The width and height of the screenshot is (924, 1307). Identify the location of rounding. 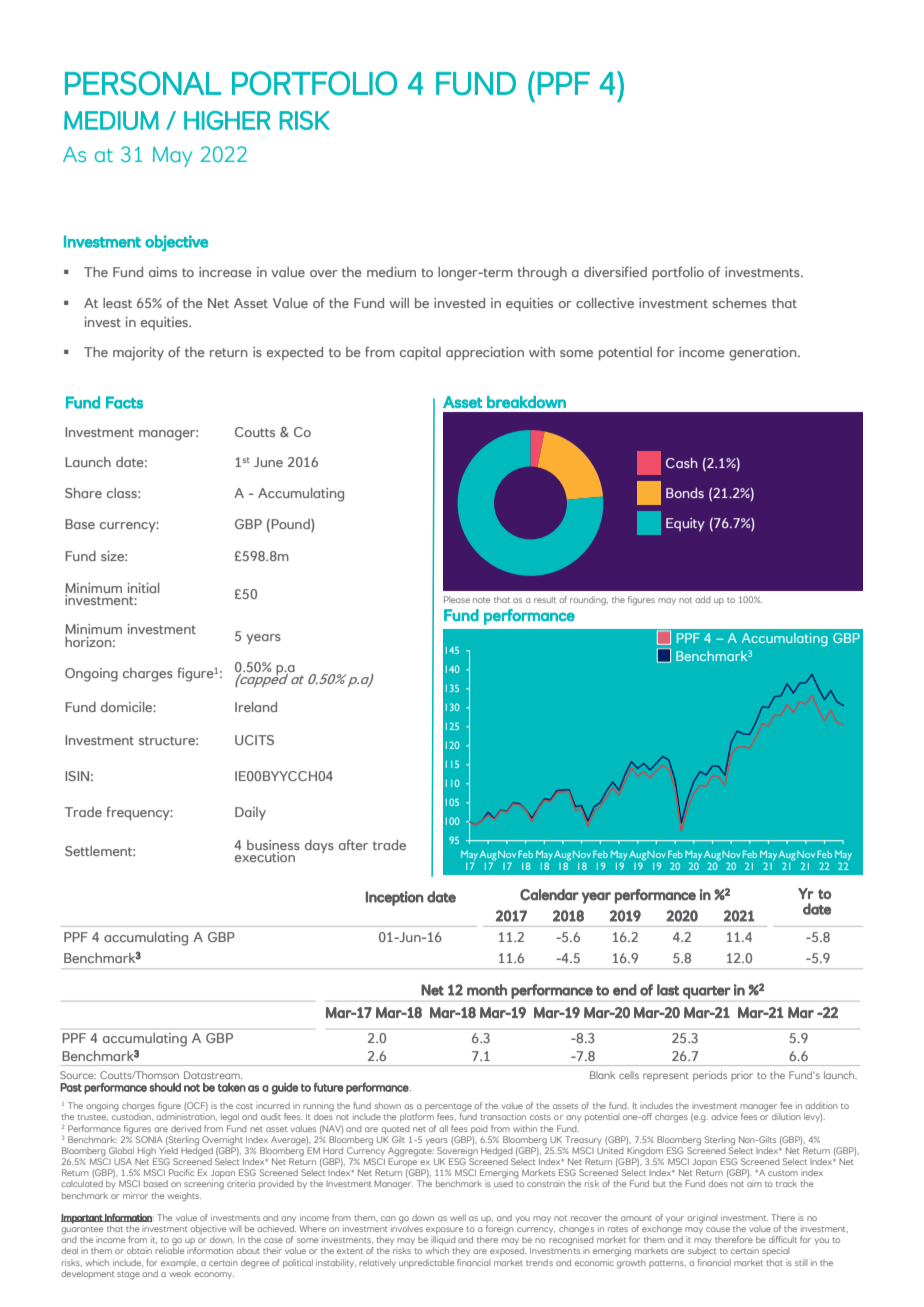
(589, 601).
